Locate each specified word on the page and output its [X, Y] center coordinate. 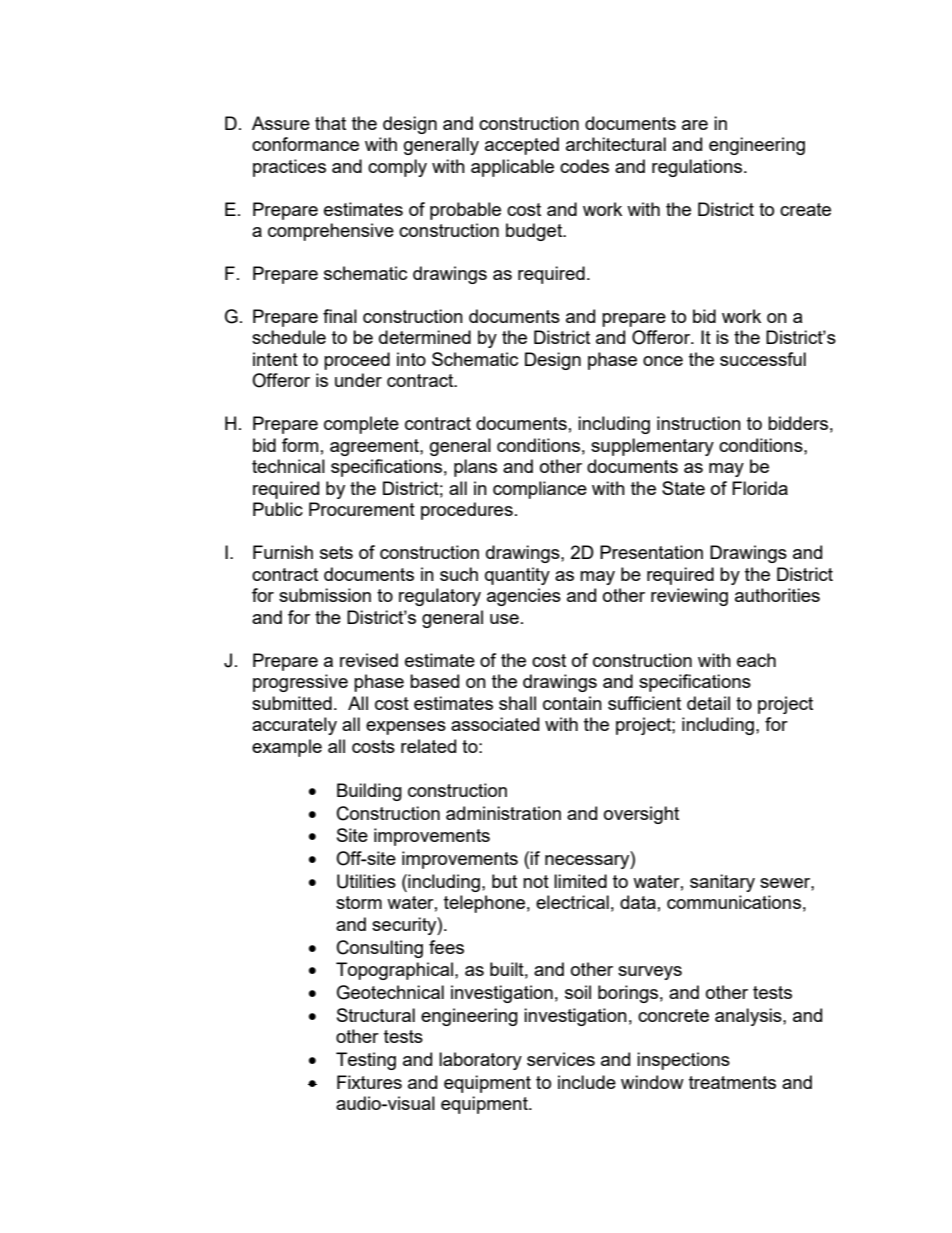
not [536, 881]
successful [763, 359]
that [330, 123]
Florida [760, 488]
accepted [522, 146]
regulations [697, 168]
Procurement [362, 509]
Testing [366, 1061]
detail [708, 703]
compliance [540, 490]
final [340, 316]
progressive [300, 683]
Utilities [366, 881]
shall [517, 703]
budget [535, 232]
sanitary [722, 883]
